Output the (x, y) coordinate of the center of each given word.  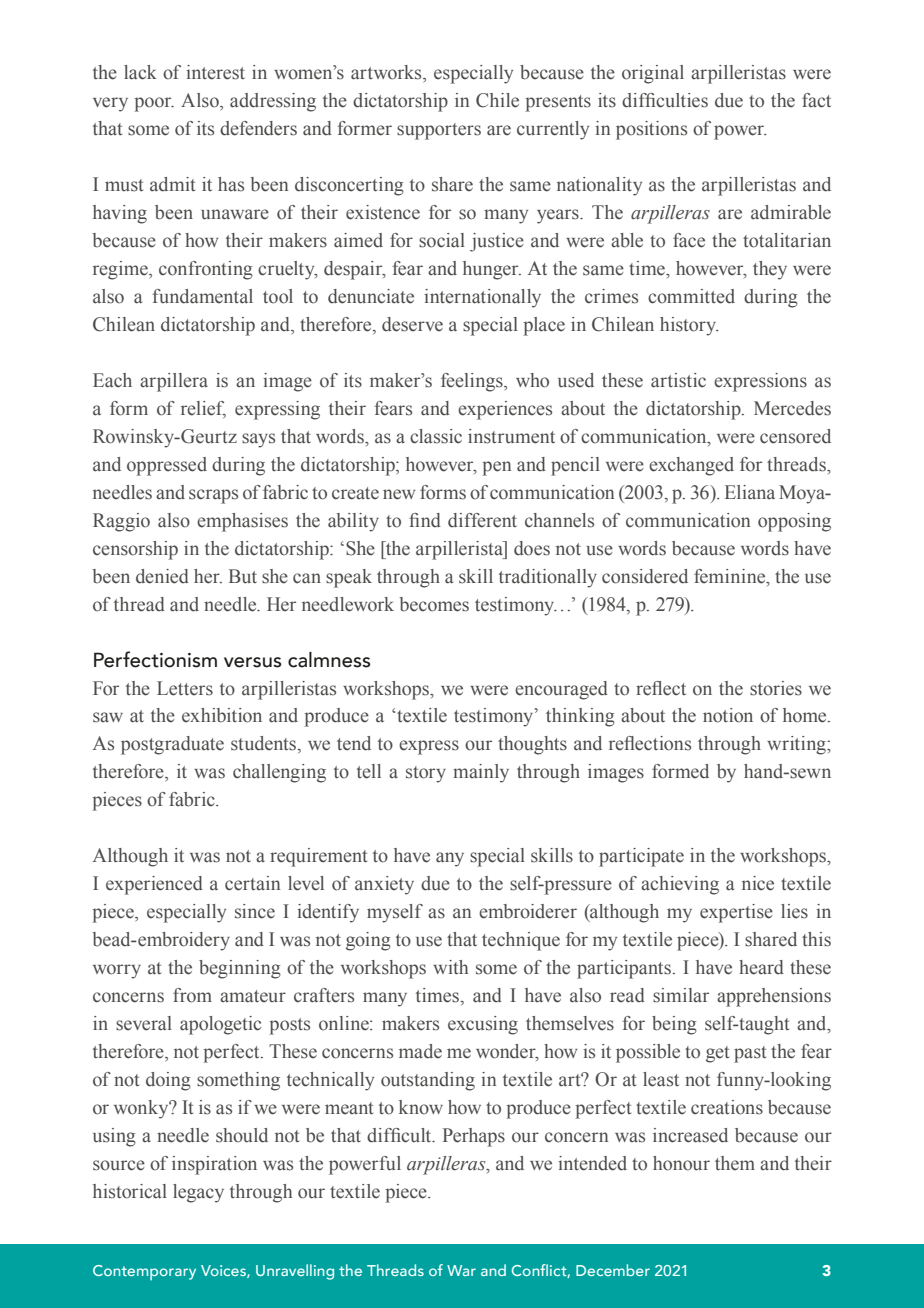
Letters (185, 688)
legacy (198, 1193)
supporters (439, 131)
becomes (434, 604)
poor (154, 104)
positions (651, 130)
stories (776, 688)
